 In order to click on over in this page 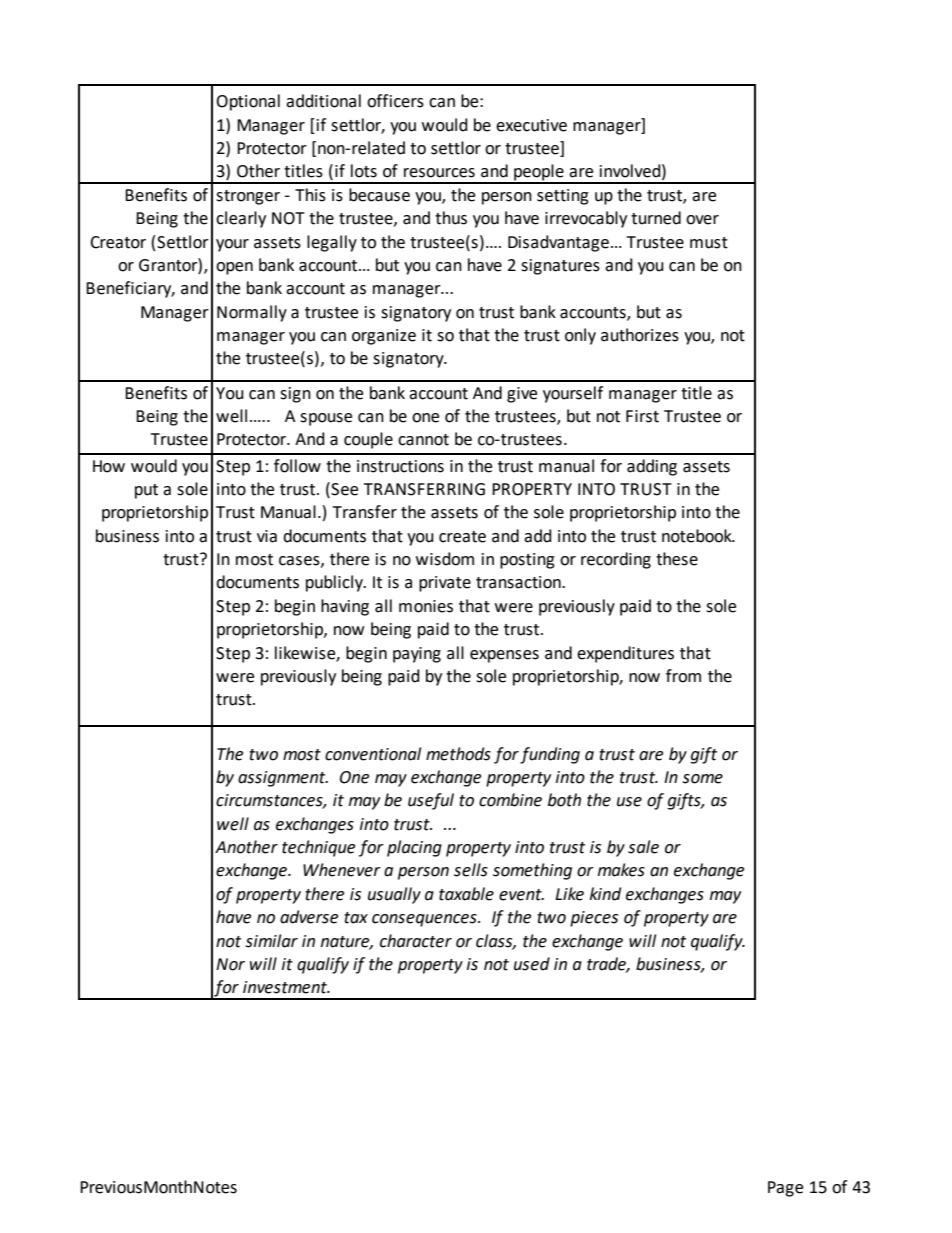, I will do `click(702, 220)`.
